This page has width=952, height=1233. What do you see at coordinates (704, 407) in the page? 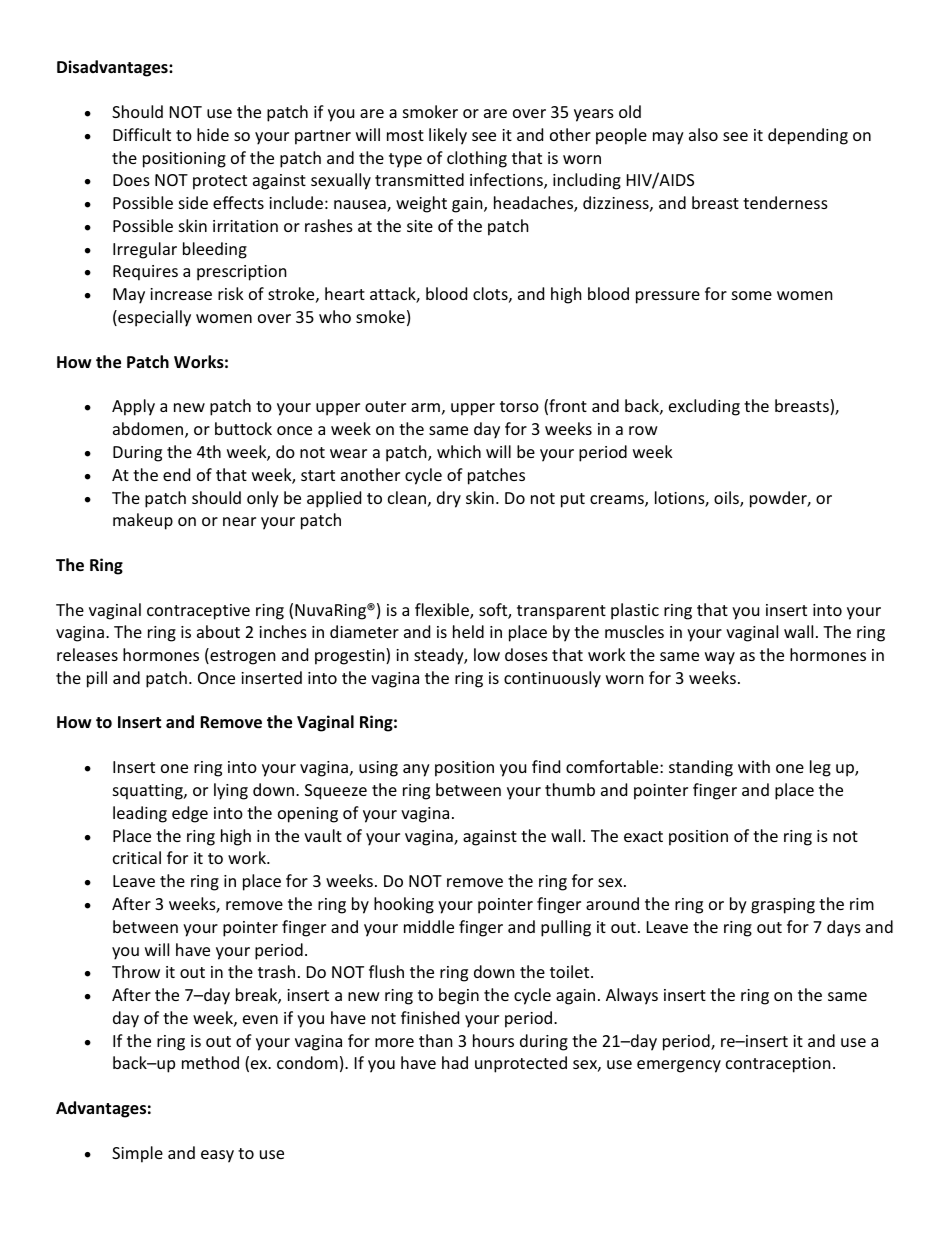
I see `excluding` at bounding box center [704, 407].
